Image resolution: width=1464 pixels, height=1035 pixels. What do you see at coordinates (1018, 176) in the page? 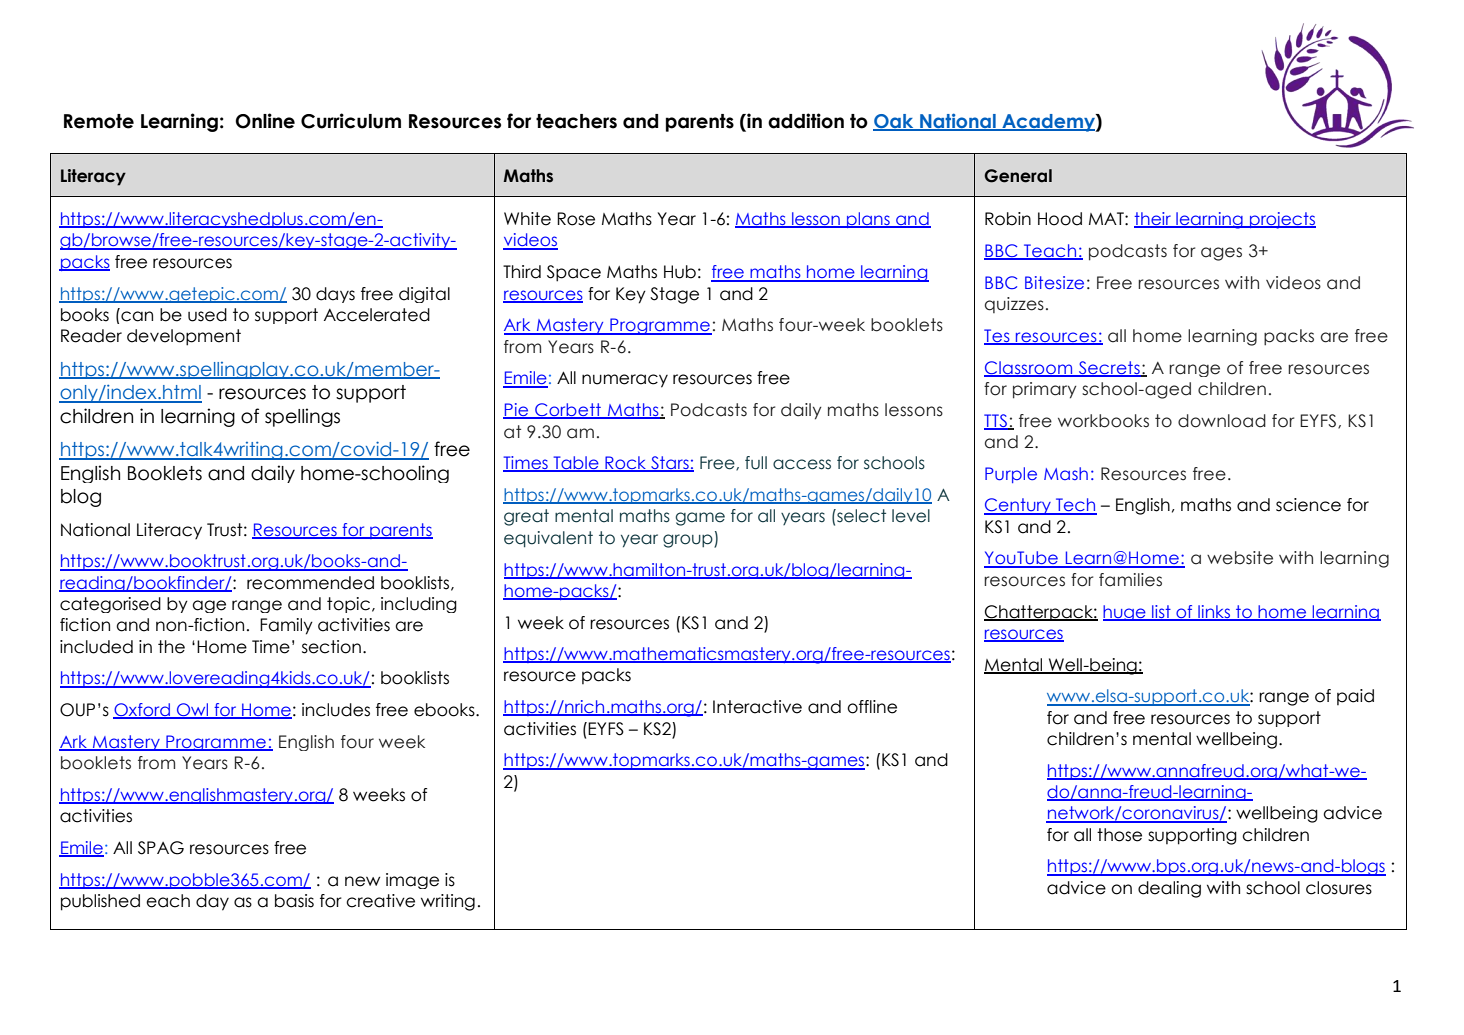
I see `General` at bounding box center [1018, 176].
